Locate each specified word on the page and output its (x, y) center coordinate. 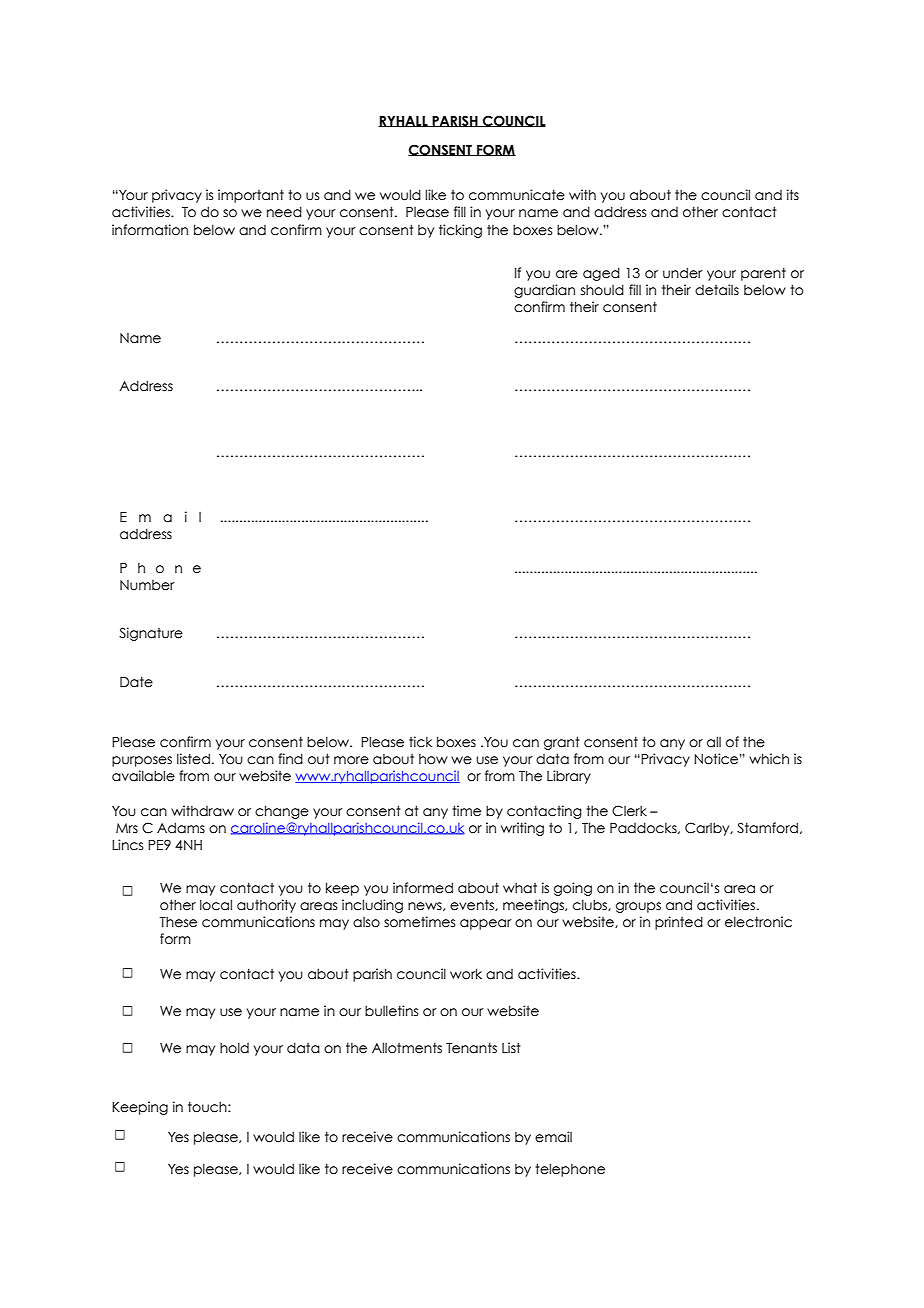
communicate (517, 195)
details (717, 290)
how (433, 759)
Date (136, 682)
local (216, 905)
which (769, 759)
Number (147, 585)
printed (679, 923)
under (683, 273)
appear (486, 924)
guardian (544, 291)
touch (208, 1107)
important (251, 196)
